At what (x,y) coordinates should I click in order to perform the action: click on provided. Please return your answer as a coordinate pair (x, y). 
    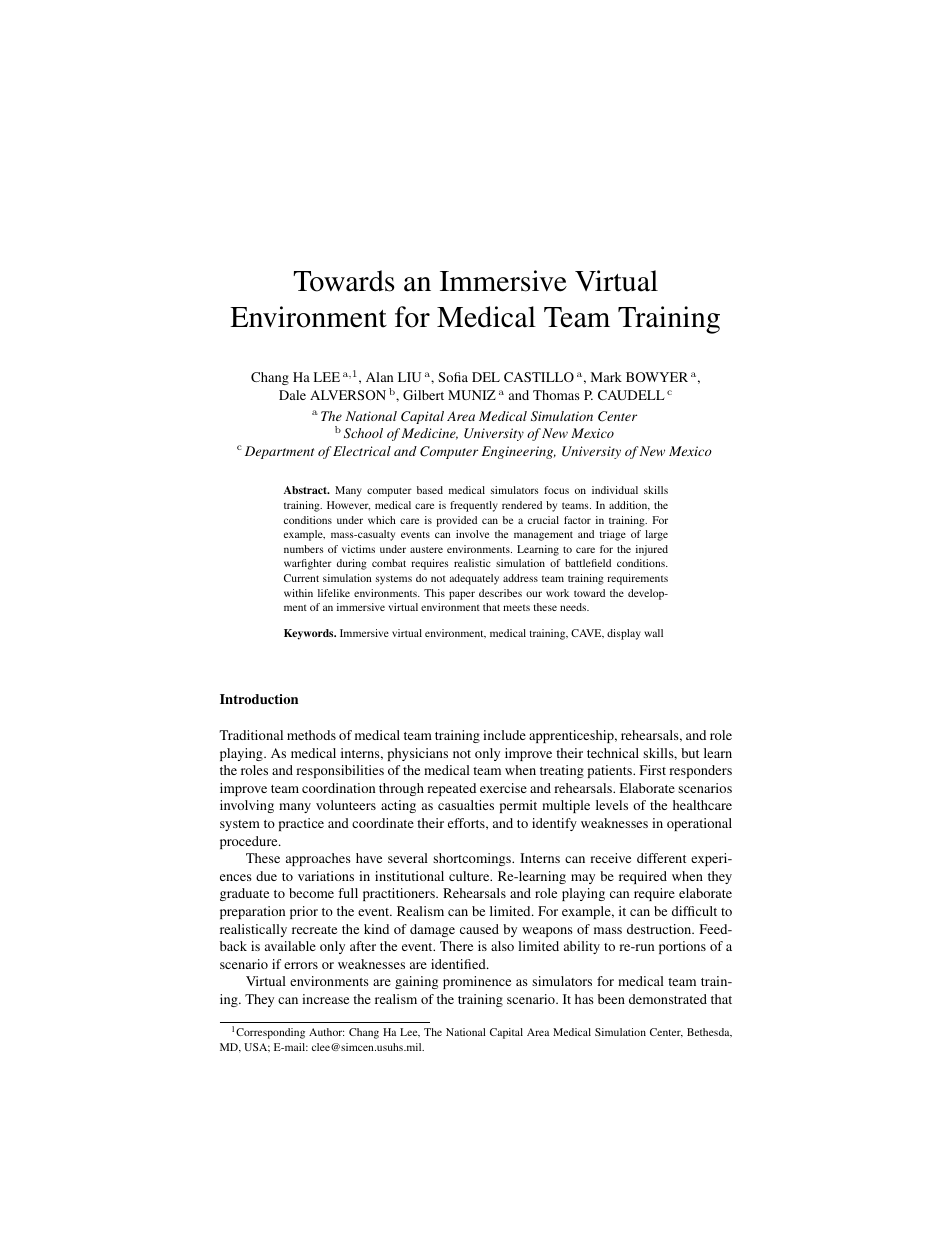
    Looking at the image, I should click on (456, 521).
